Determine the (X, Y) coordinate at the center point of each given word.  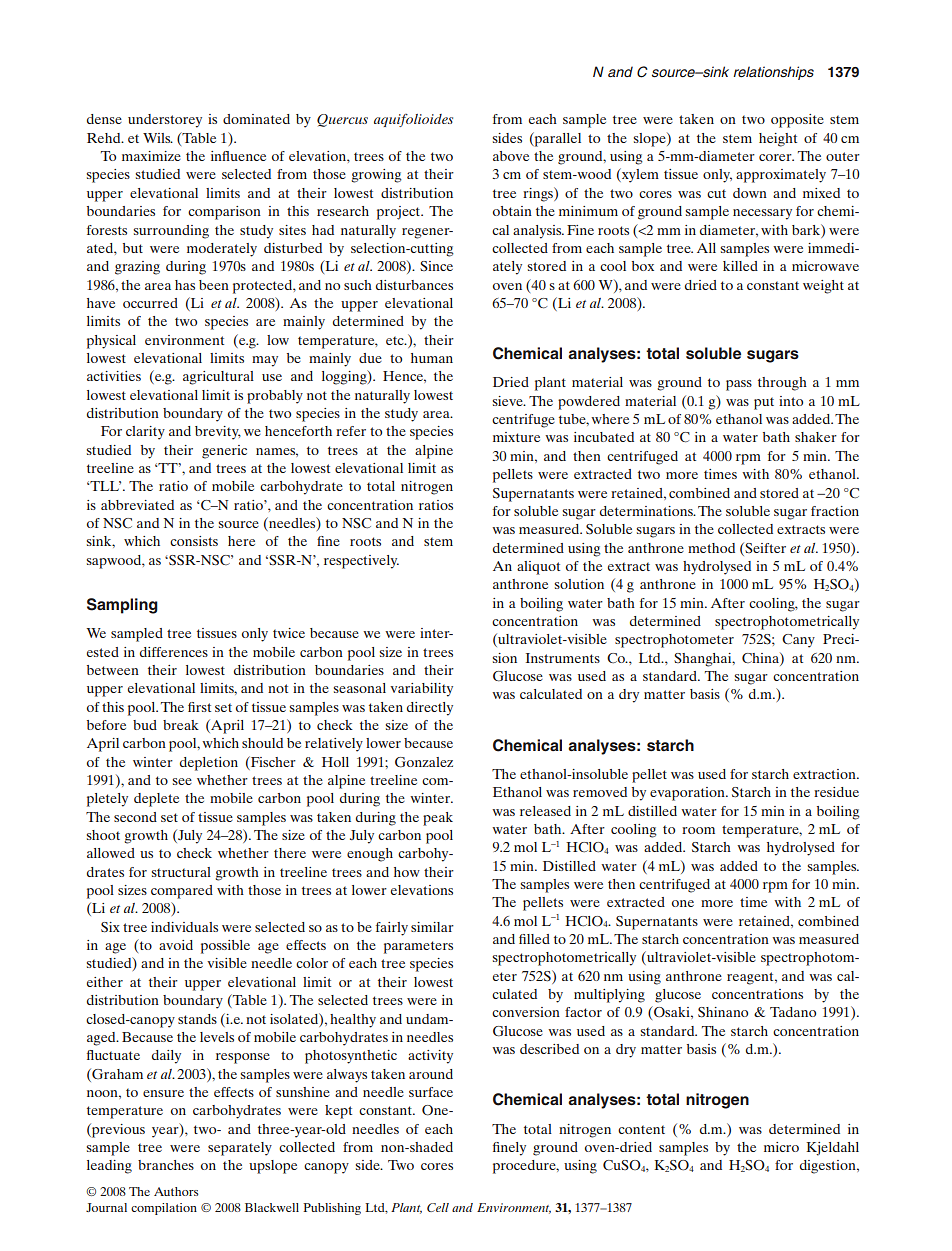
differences (174, 652)
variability (421, 690)
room (698, 830)
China (761, 658)
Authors (176, 1191)
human (432, 358)
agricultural (218, 378)
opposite (797, 121)
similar (432, 927)
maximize (151, 156)
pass (739, 385)
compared (182, 892)
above (511, 156)
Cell (438, 1207)
